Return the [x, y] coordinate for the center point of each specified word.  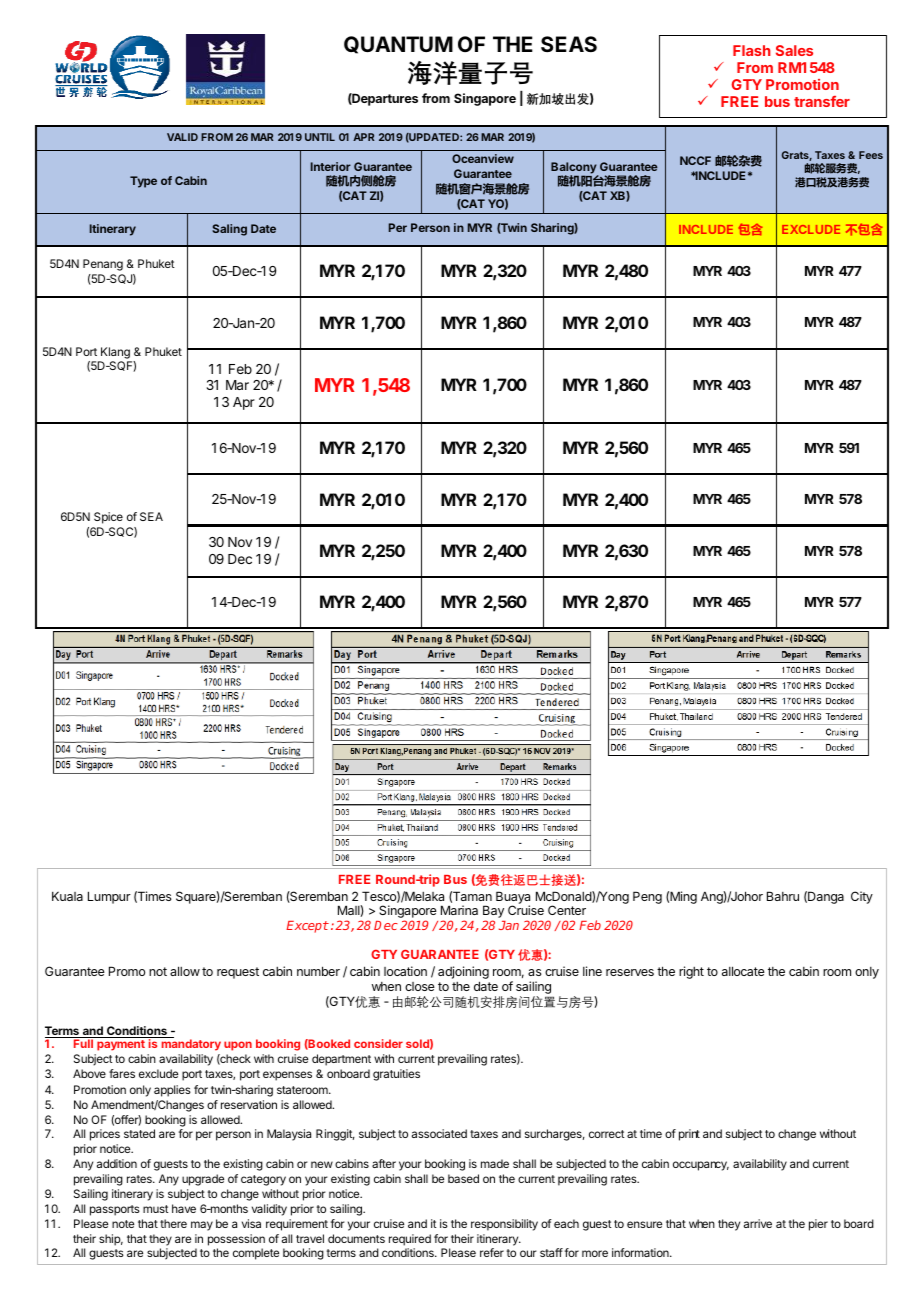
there [173, 1223]
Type [143, 182]
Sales [794, 50]
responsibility [504, 1225]
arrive [758, 1223]
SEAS [569, 44]
